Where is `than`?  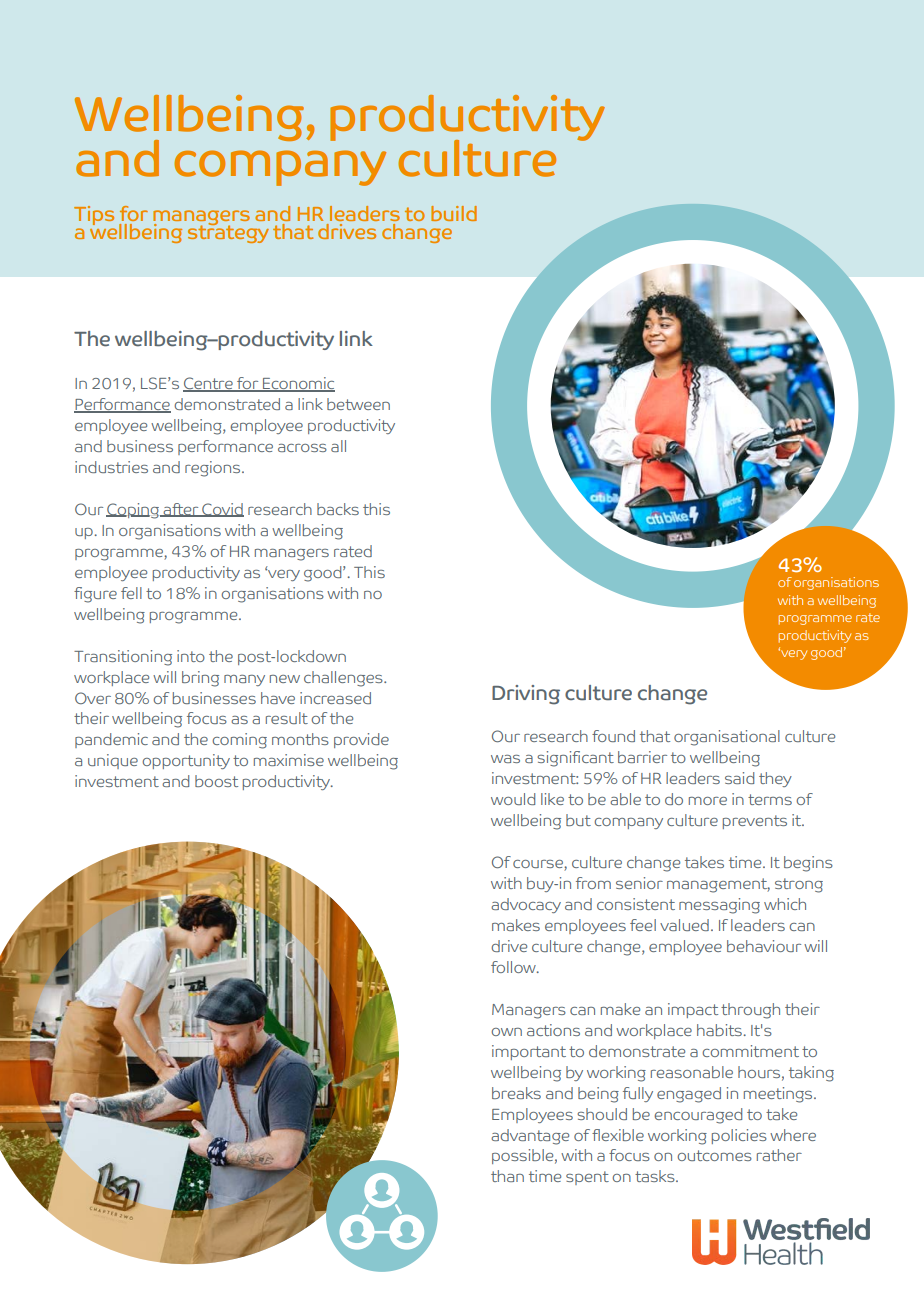
than is located at coordinates (507, 1176).
